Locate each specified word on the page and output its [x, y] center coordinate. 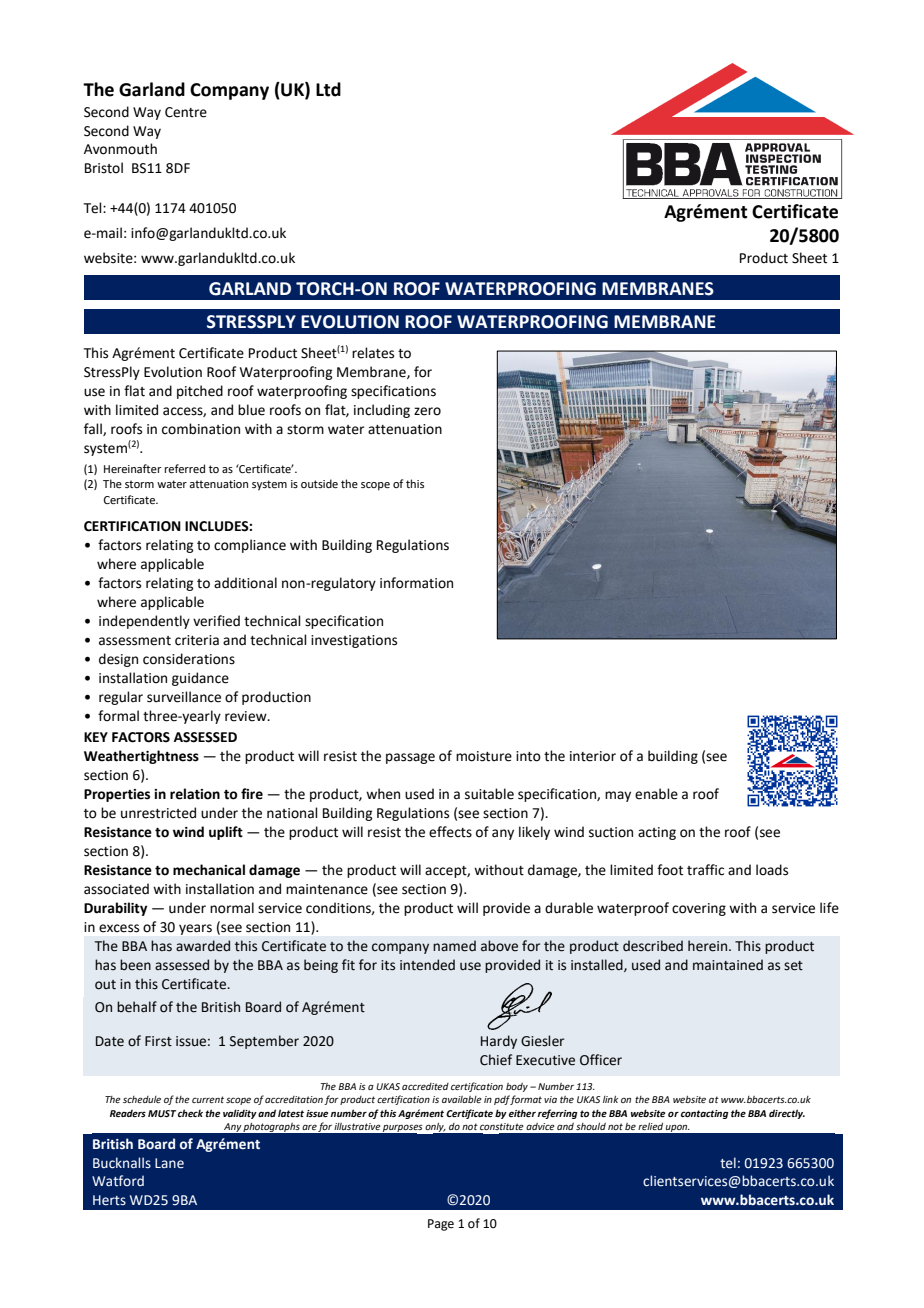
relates [373, 353]
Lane [169, 1163]
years [195, 929]
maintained [728, 965]
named [454, 946]
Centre [186, 112]
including [382, 411]
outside [319, 483]
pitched [200, 392]
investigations [354, 641]
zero [427, 411]
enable [656, 794]
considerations [189, 659]
